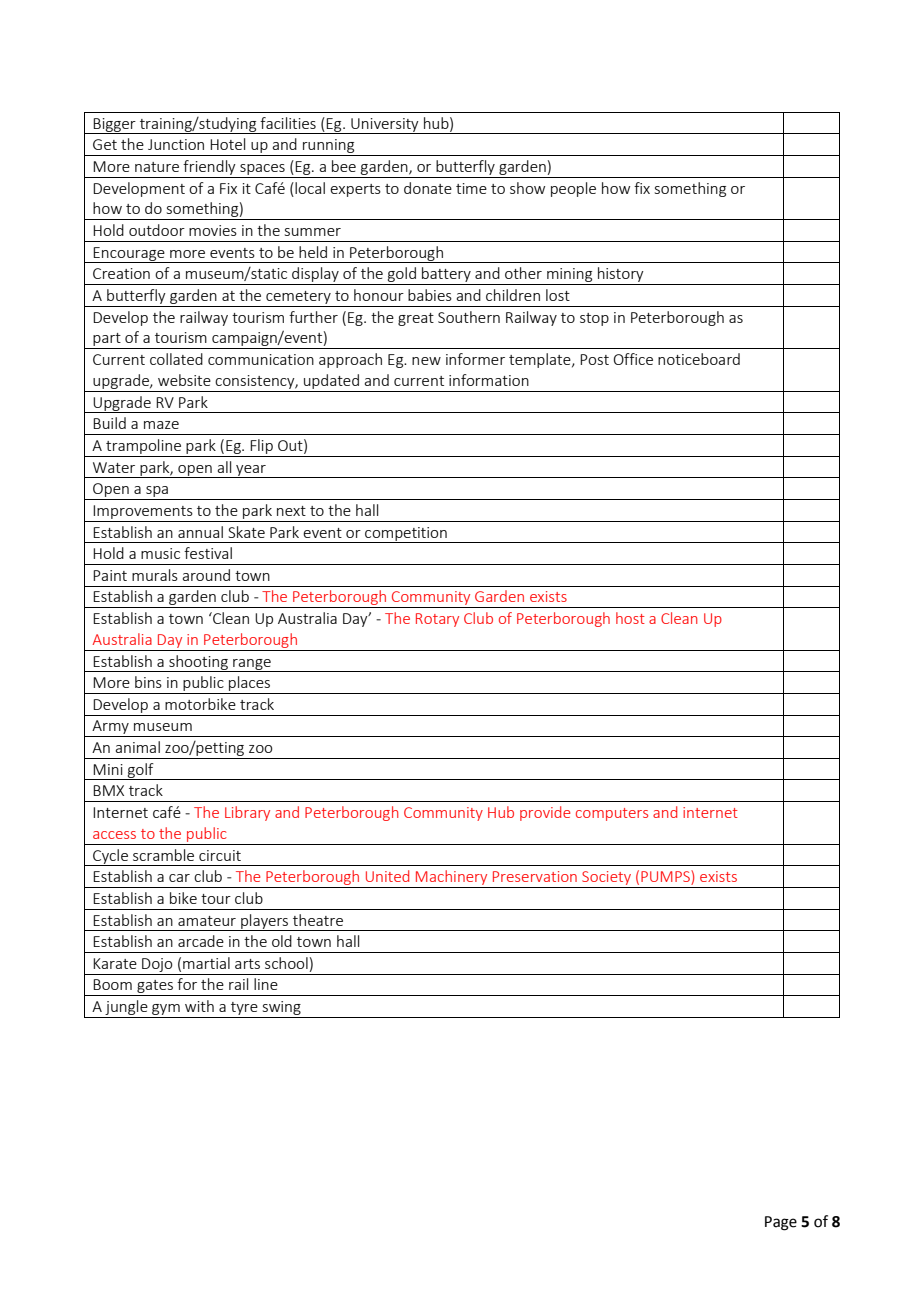 Image resolution: width=924 pixels, height=1308 pixels. What do you see at coordinates (630, 618) in the image?
I see `host` at bounding box center [630, 618].
